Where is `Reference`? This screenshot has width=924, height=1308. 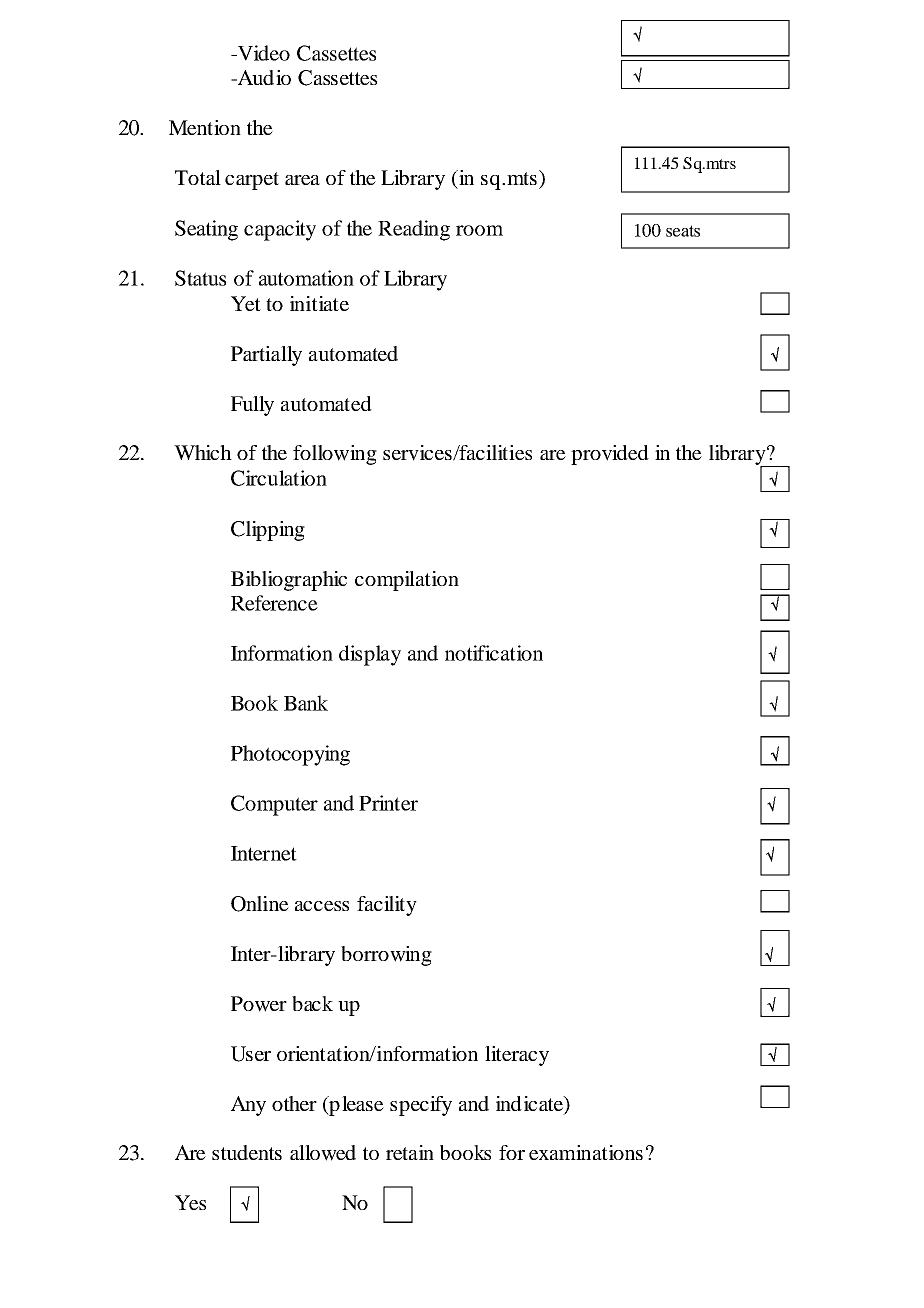
Reference is located at coordinates (274, 603).
